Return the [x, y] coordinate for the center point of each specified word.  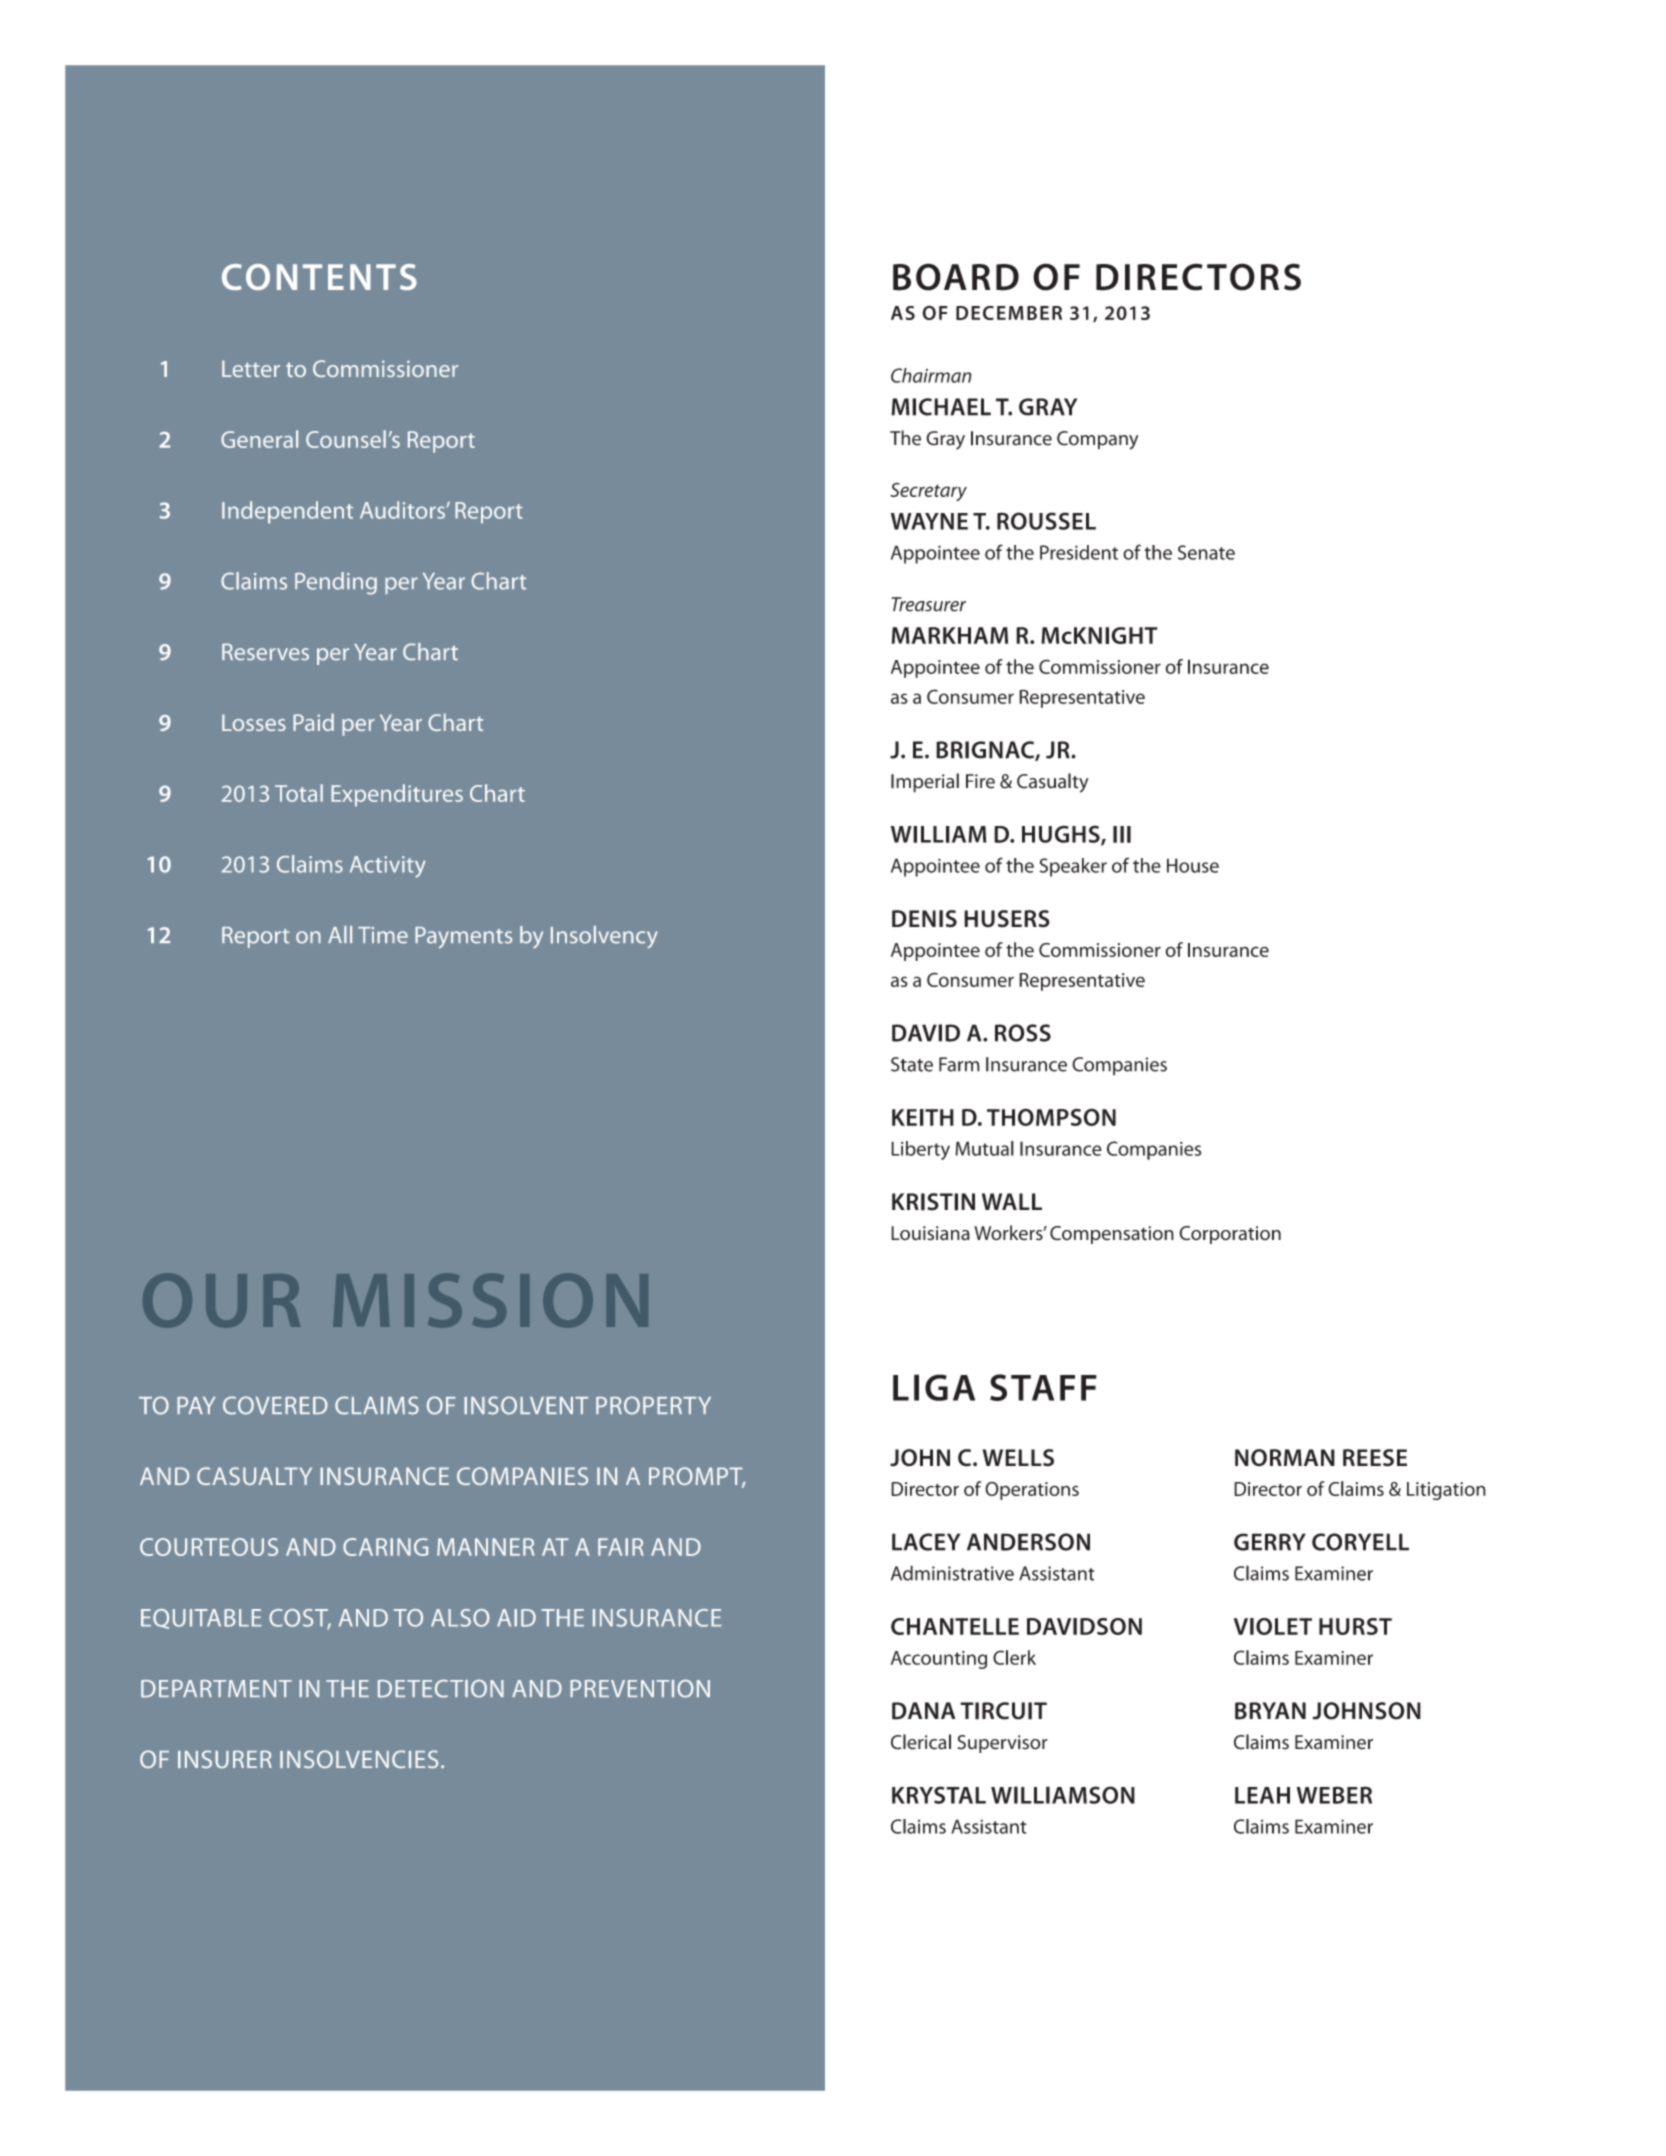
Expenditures [397, 795]
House [1193, 865]
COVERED [275, 1405]
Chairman [931, 375]
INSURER [225, 1759]
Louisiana [930, 1233]
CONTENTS [319, 277]
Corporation [1230, 1235]
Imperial [925, 783]
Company [1097, 440]
